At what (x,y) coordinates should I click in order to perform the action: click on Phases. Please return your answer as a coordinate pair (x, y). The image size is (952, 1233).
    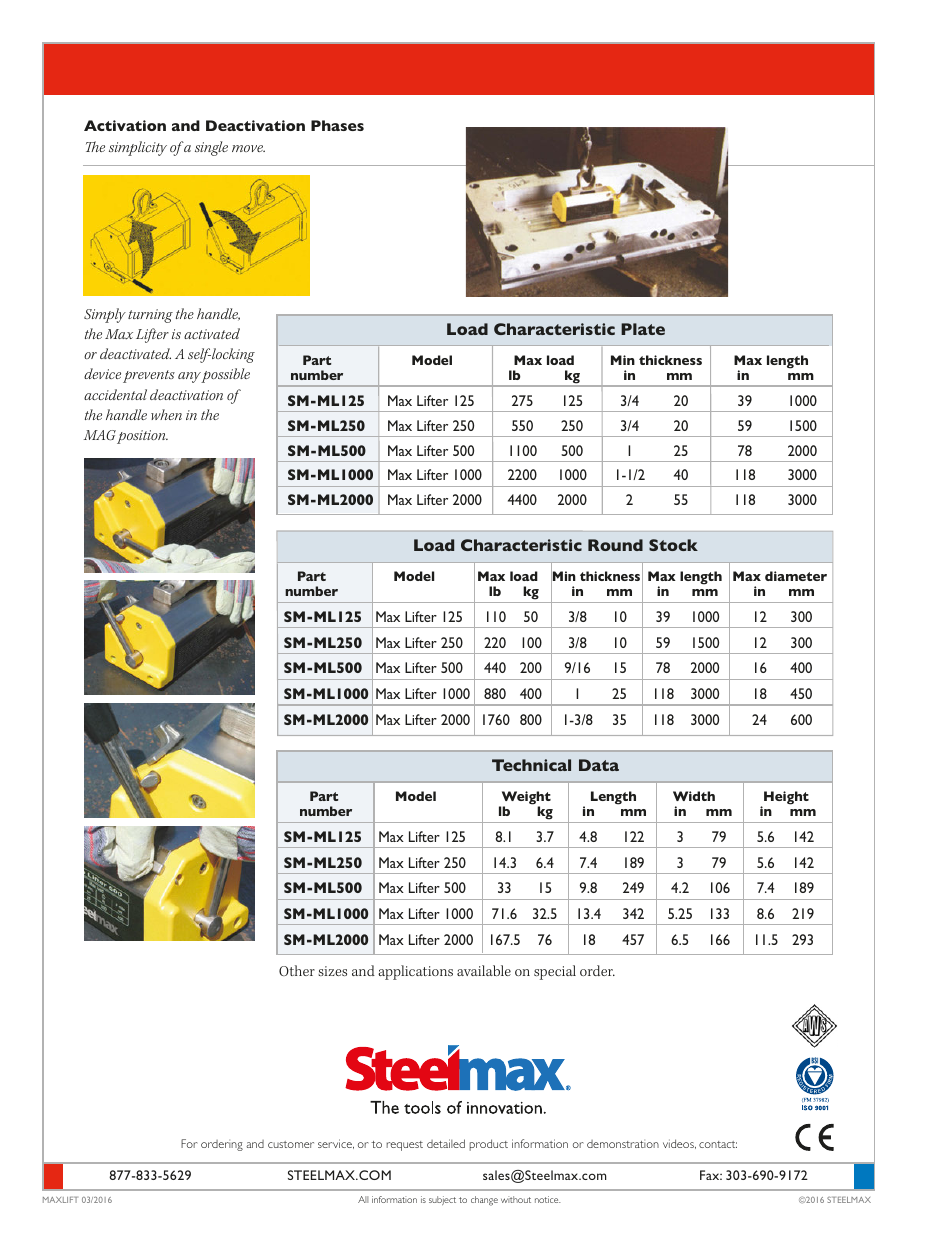
    Looking at the image, I should click on (337, 125).
